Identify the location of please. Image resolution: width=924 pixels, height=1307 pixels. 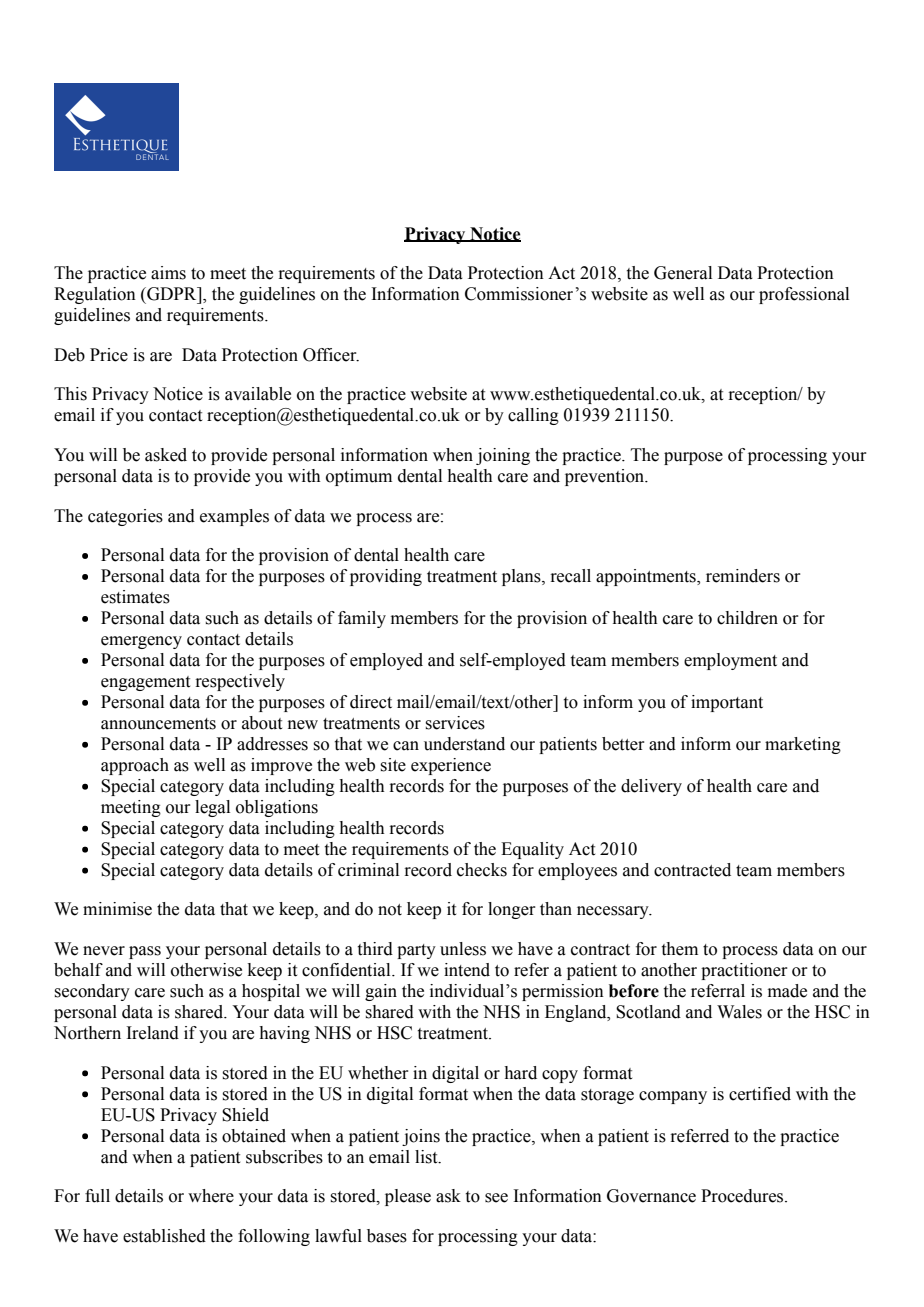
(408, 1197).
